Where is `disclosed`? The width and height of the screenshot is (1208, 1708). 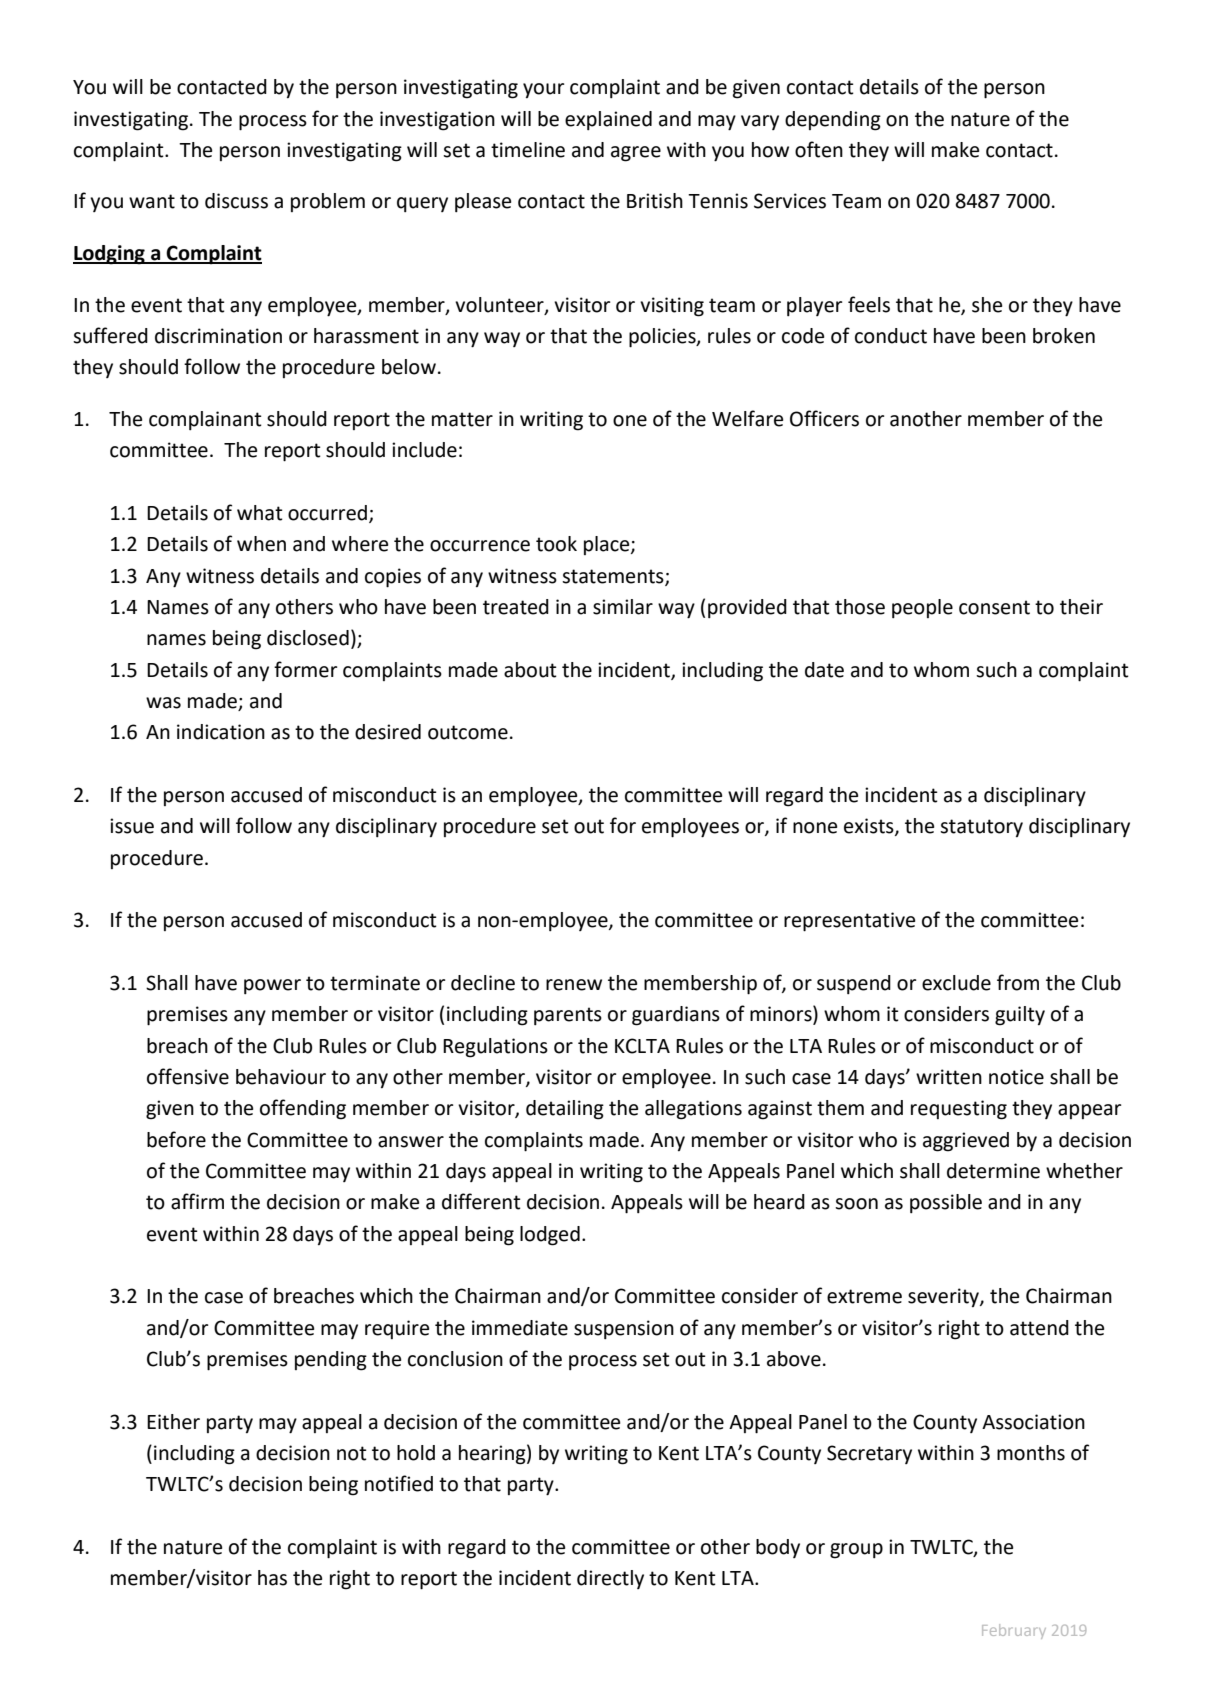
disclosed is located at coordinates (308, 638).
